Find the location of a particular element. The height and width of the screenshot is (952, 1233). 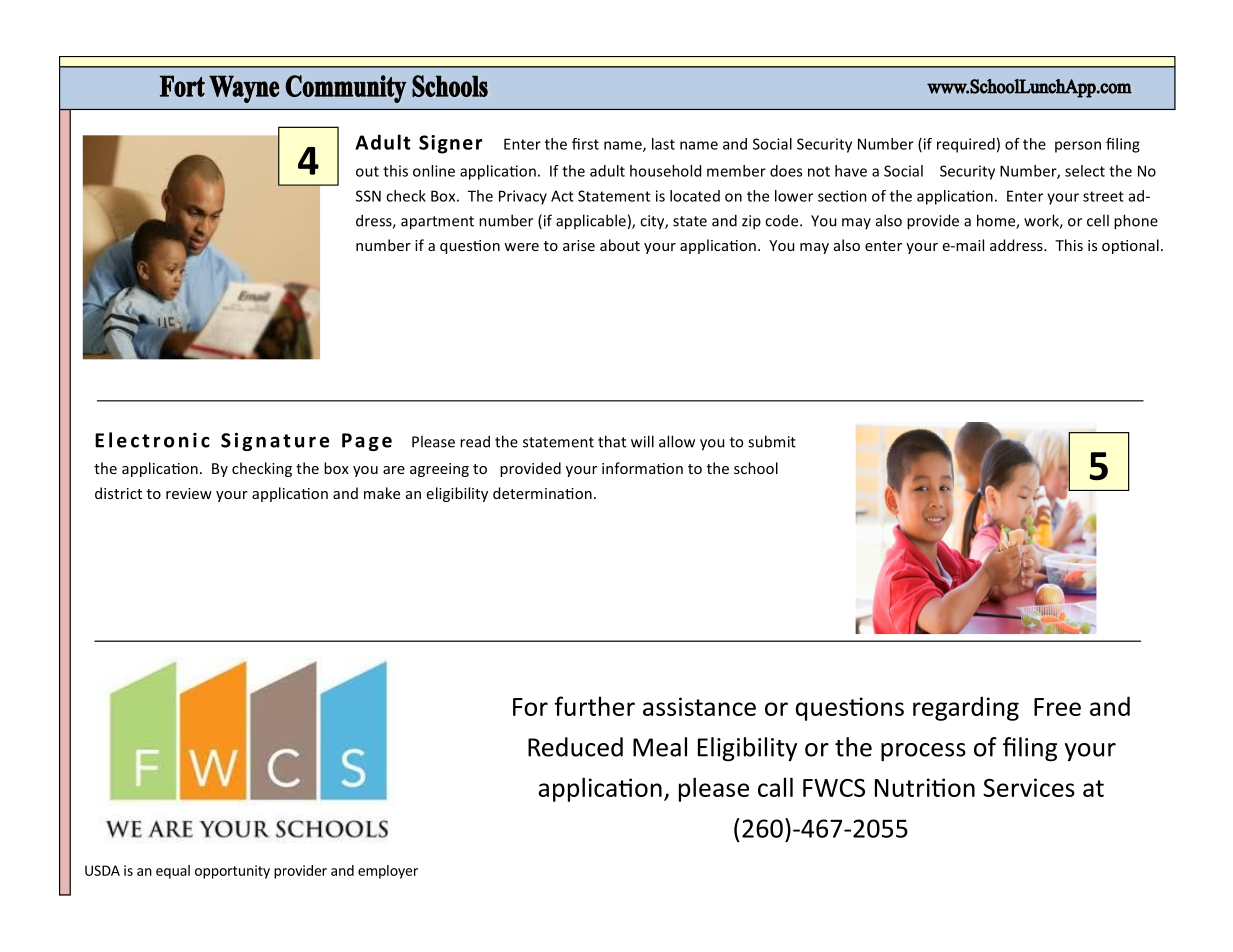

determination is located at coordinates (542, 493).
